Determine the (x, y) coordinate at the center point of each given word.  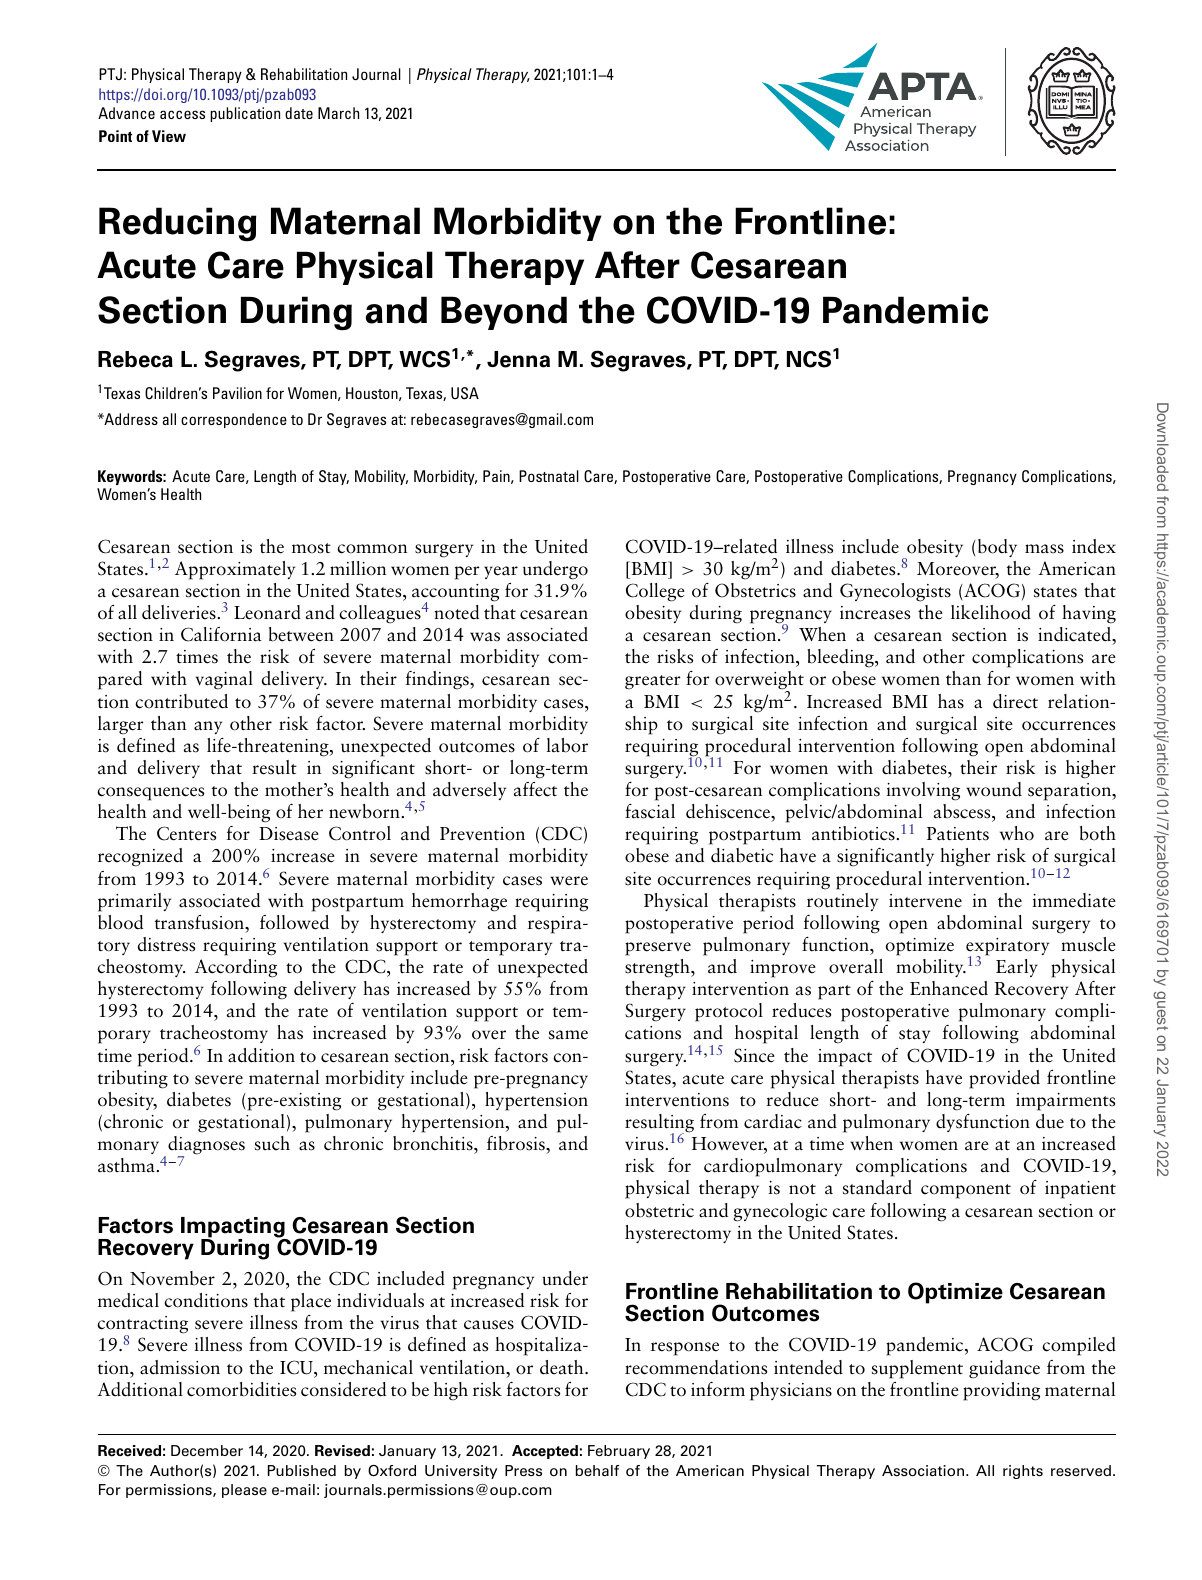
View (169, 136)
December (207, 1450)
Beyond (504, 313)
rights (1023, 1472)
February (619, 1452)
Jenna (518, 359)
